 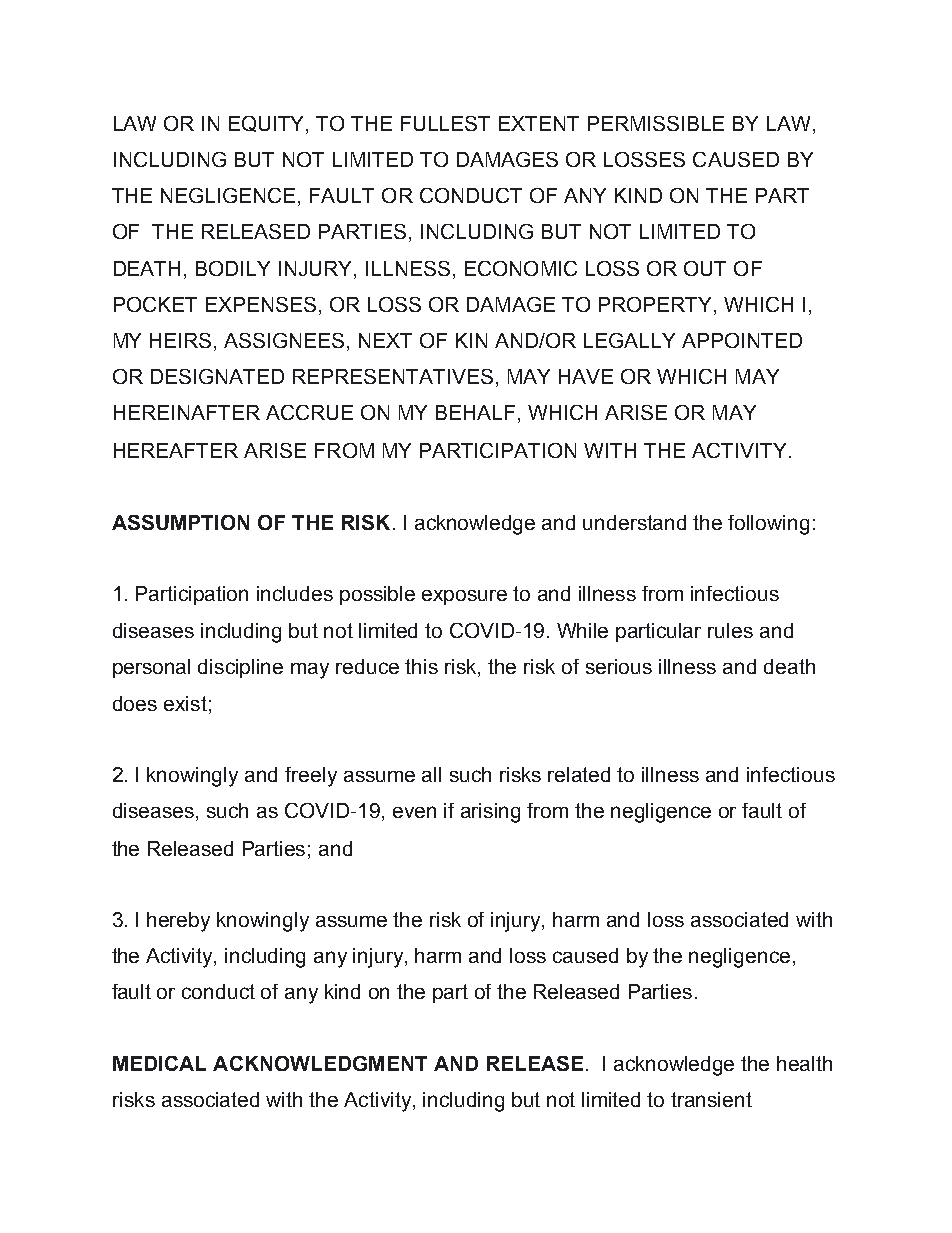 What do you see at coordinates (233, 268) in the document?
I see `BODILY` at bounding box center [233, 268].
